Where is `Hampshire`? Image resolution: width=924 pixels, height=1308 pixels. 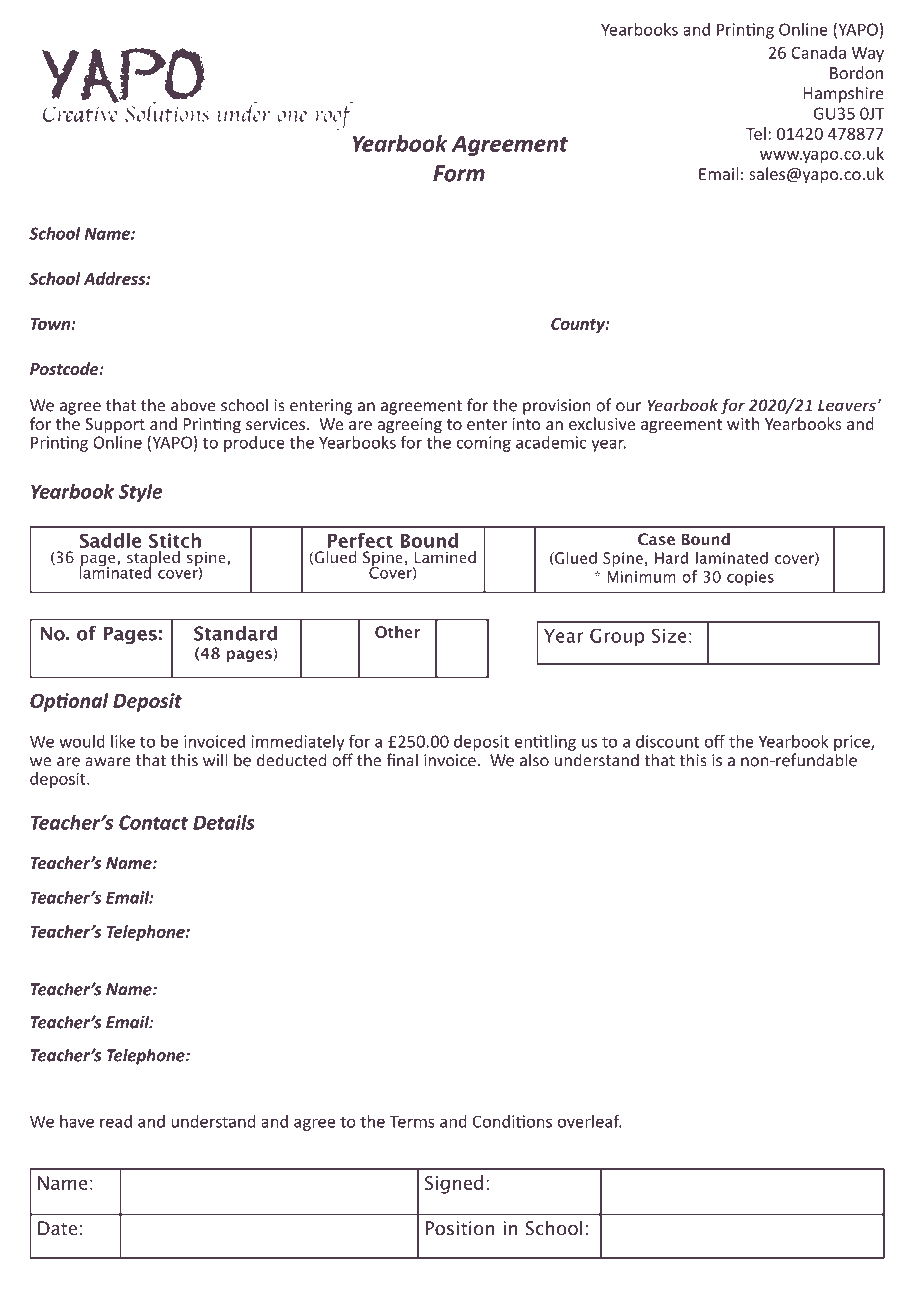 Hampshire is located at coordinates (844, 94).
